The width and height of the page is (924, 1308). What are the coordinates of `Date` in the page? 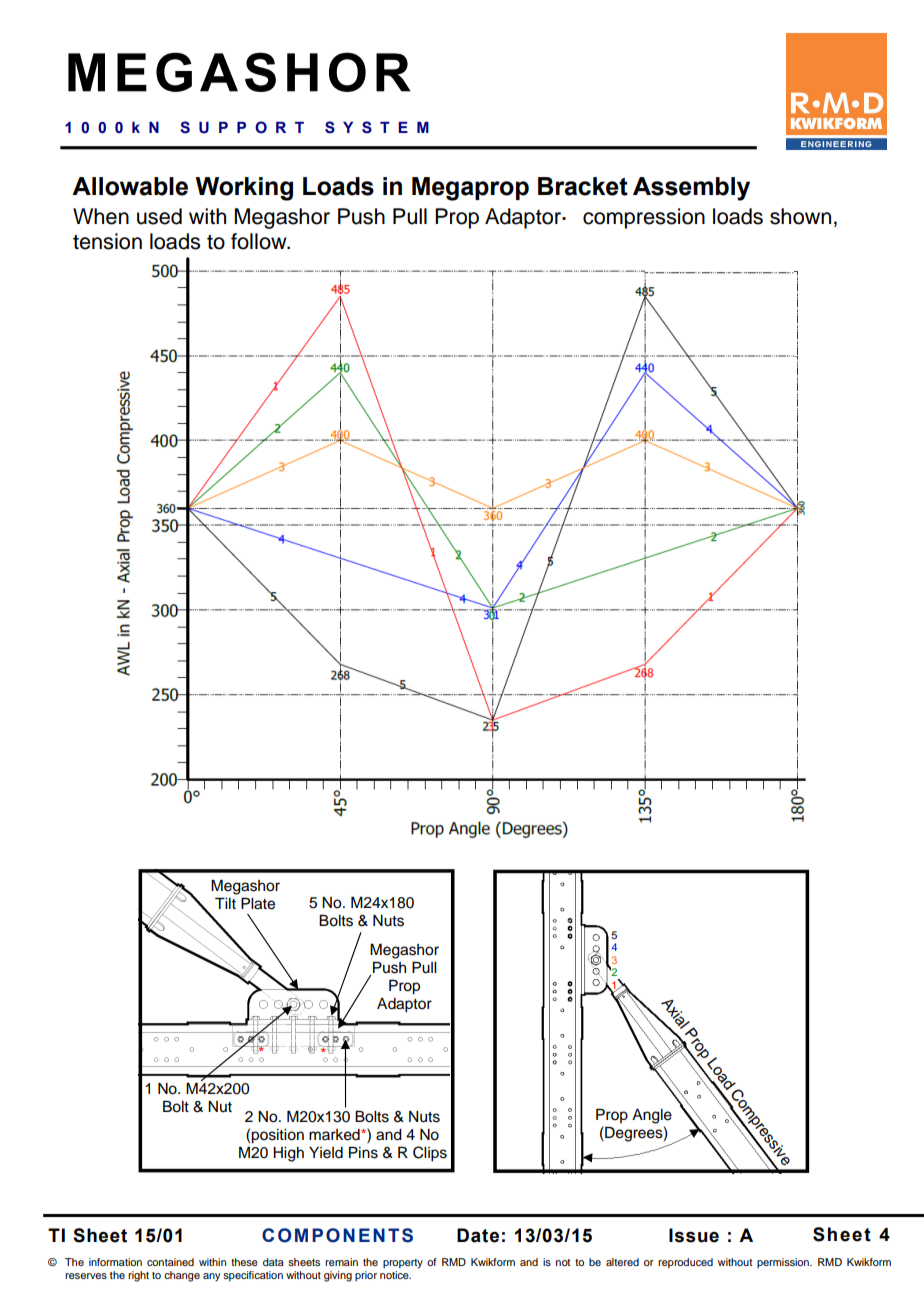 It's located at (478, 1235).
